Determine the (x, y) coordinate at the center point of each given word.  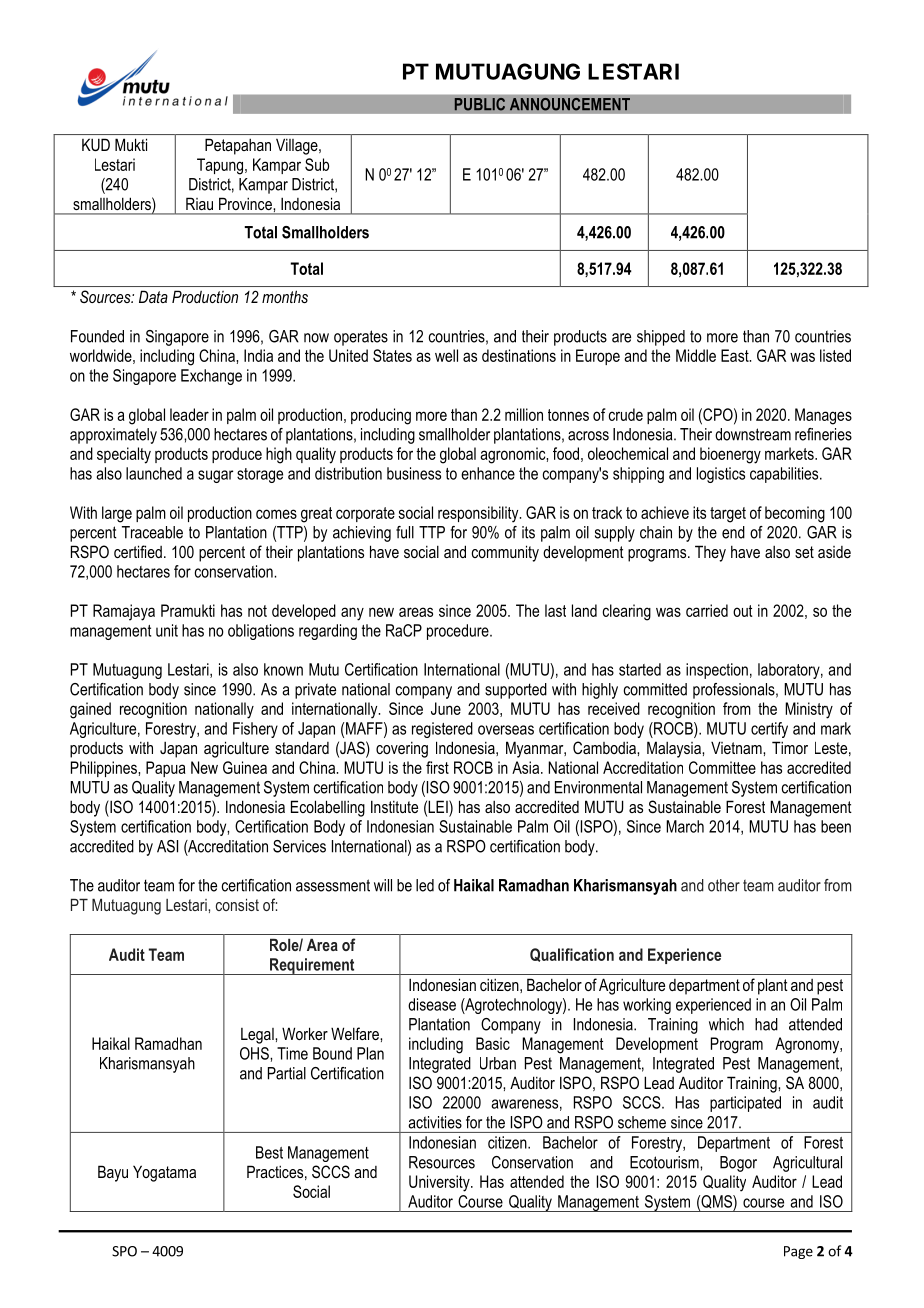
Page (798, 1252)
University (440, 1183)
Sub (317, 164)
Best (269, 1152)
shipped (661, 338)
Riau (199, 204)
